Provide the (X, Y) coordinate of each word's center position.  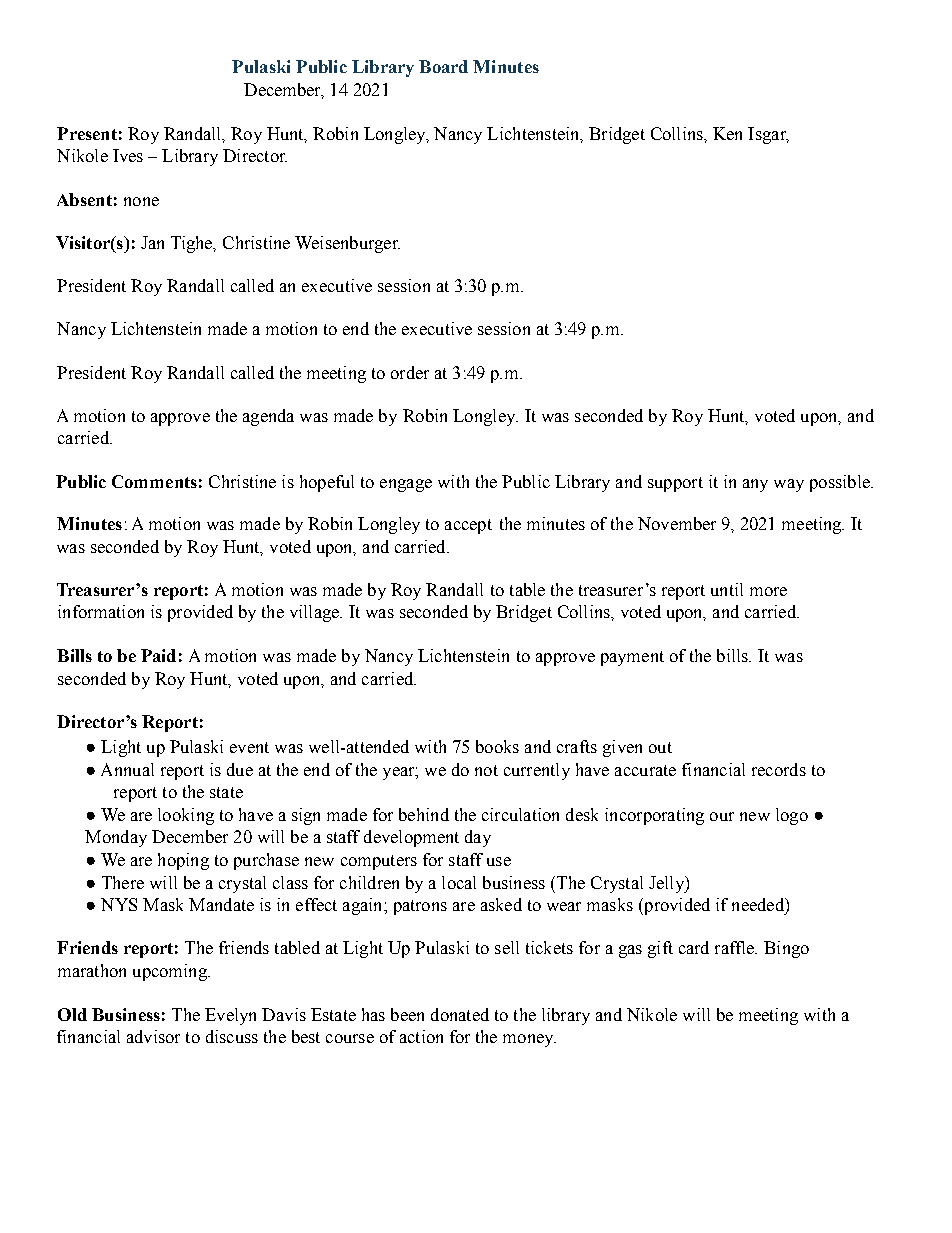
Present (87, 133)
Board (443, 66)
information (101, 611)
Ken (727, 133)
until (727, 589)
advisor (153, 1036)
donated (460, 1014)
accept (468, 526)
